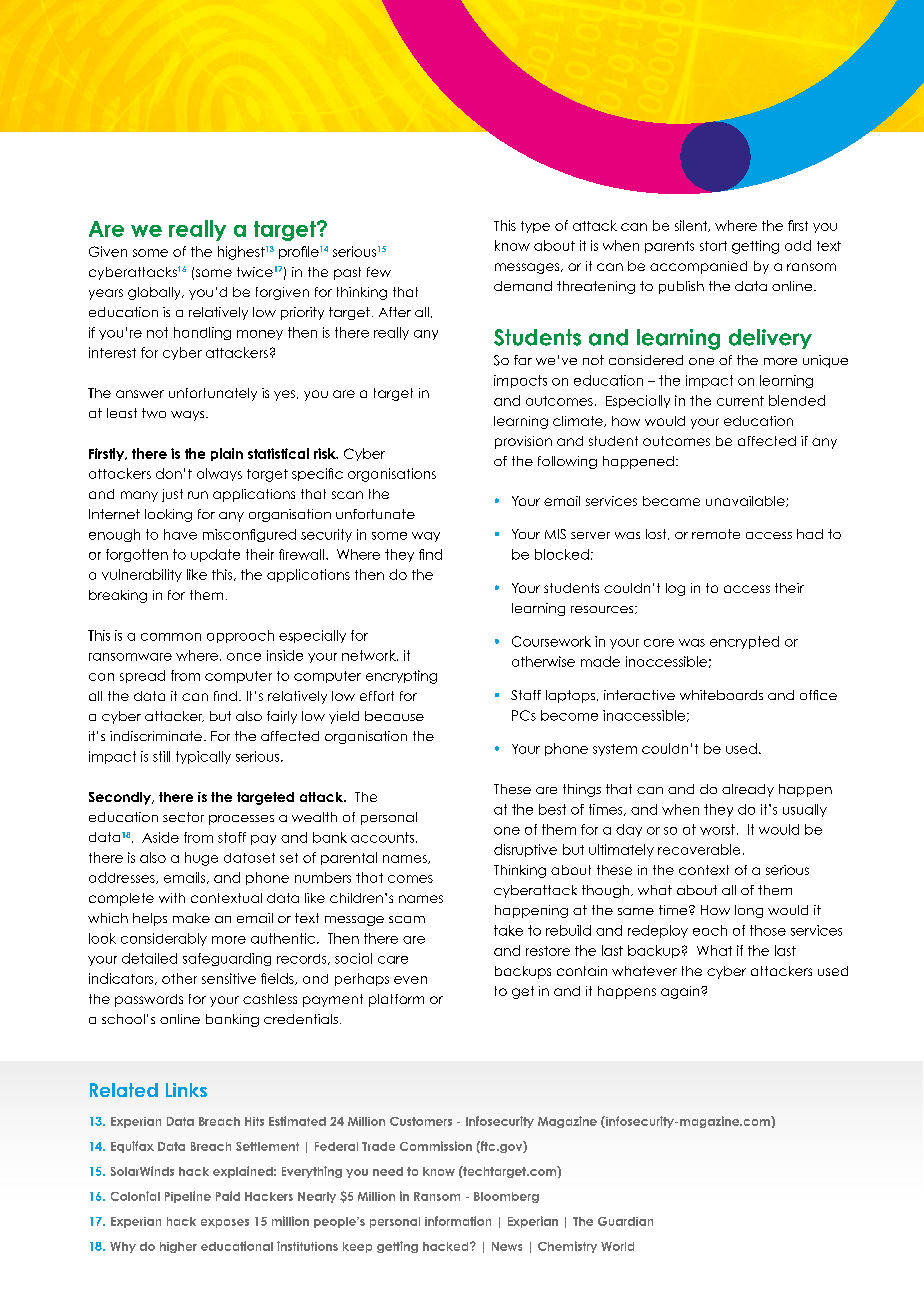 The height and width of the image is (1308, 924). Describe the element at coordinates (458, 1221) in the image. I see `information` at that location.
